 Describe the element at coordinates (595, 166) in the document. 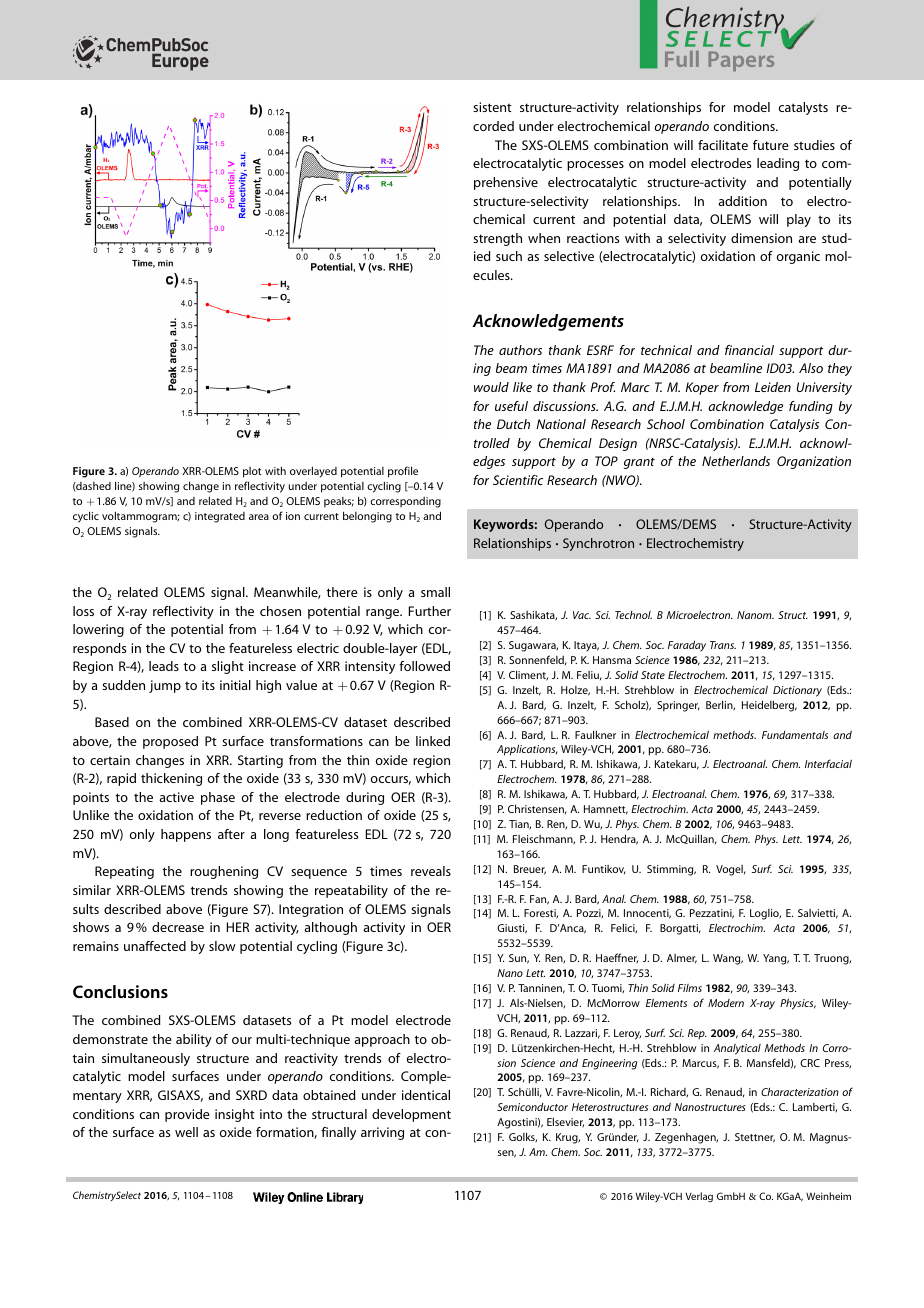

I see `processes` at that location.
